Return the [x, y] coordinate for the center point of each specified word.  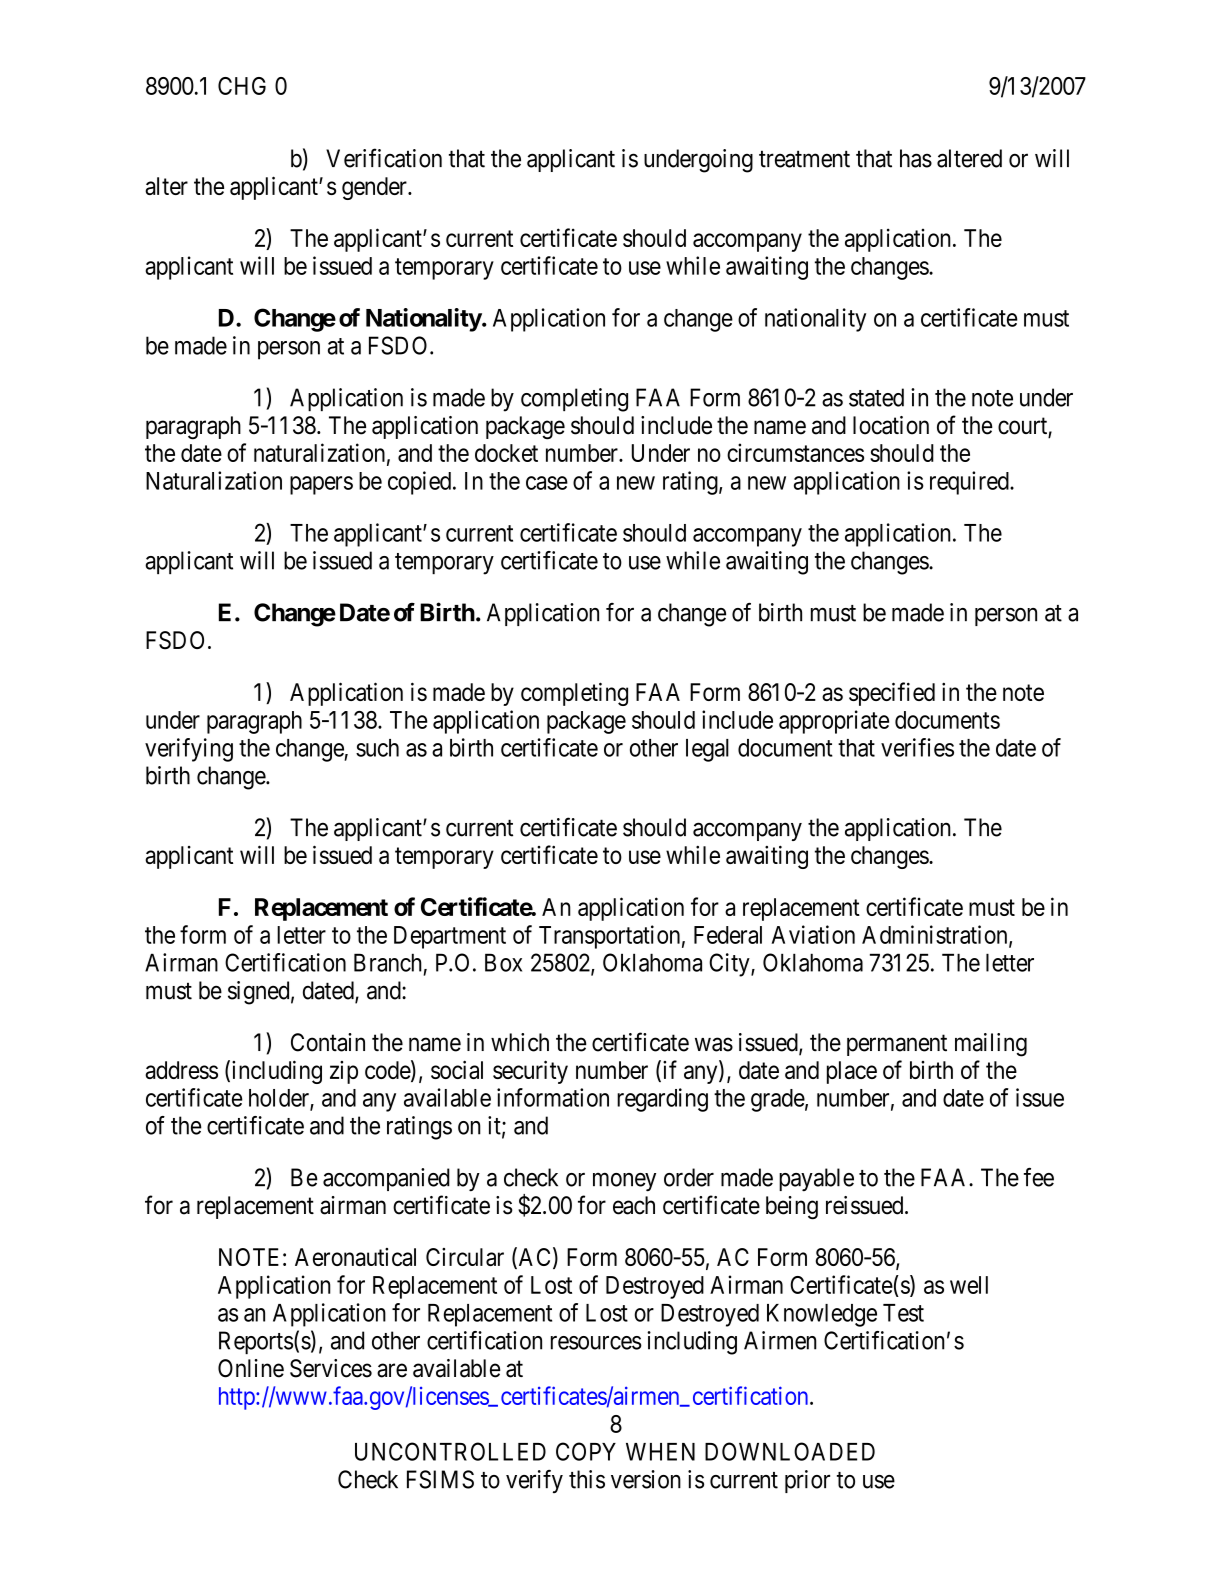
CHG [242, 86]
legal [707, 750]
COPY [586, 1451]
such [377, 748]
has [916, 158]
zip [344, 1072]
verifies [917, 747]
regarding [662, 1100]
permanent [897, 1045]
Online [251, 1368]
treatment [804, 159]
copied [419, 483]
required [970, 483]
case [547, 483]
